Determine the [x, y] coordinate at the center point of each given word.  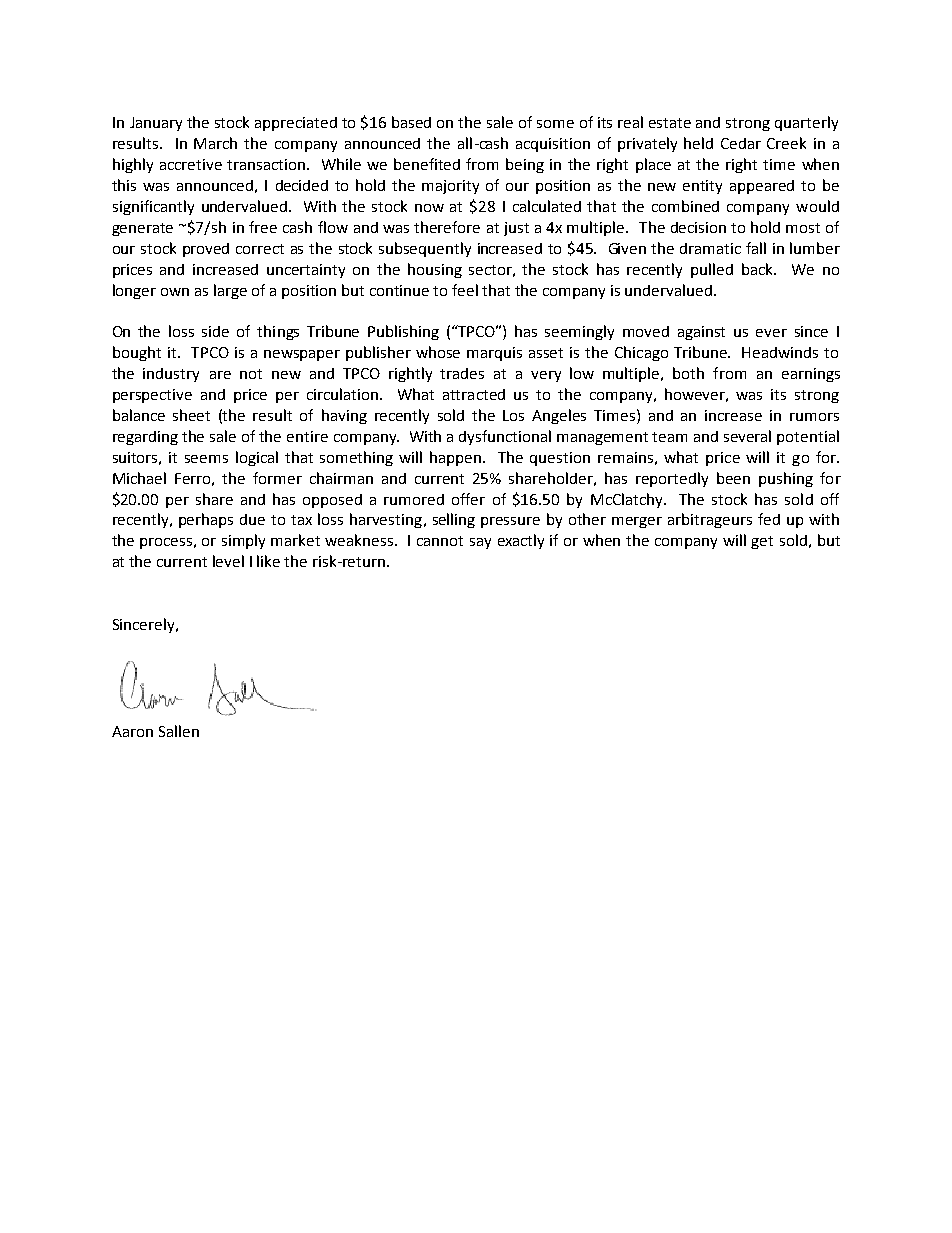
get [762, 542]
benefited [427, 164]
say [480, 543]
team [669, 437]
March [215, 143]
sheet [191, 415]
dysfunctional [505, 437]
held [698, 143]
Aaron [132, 731]
